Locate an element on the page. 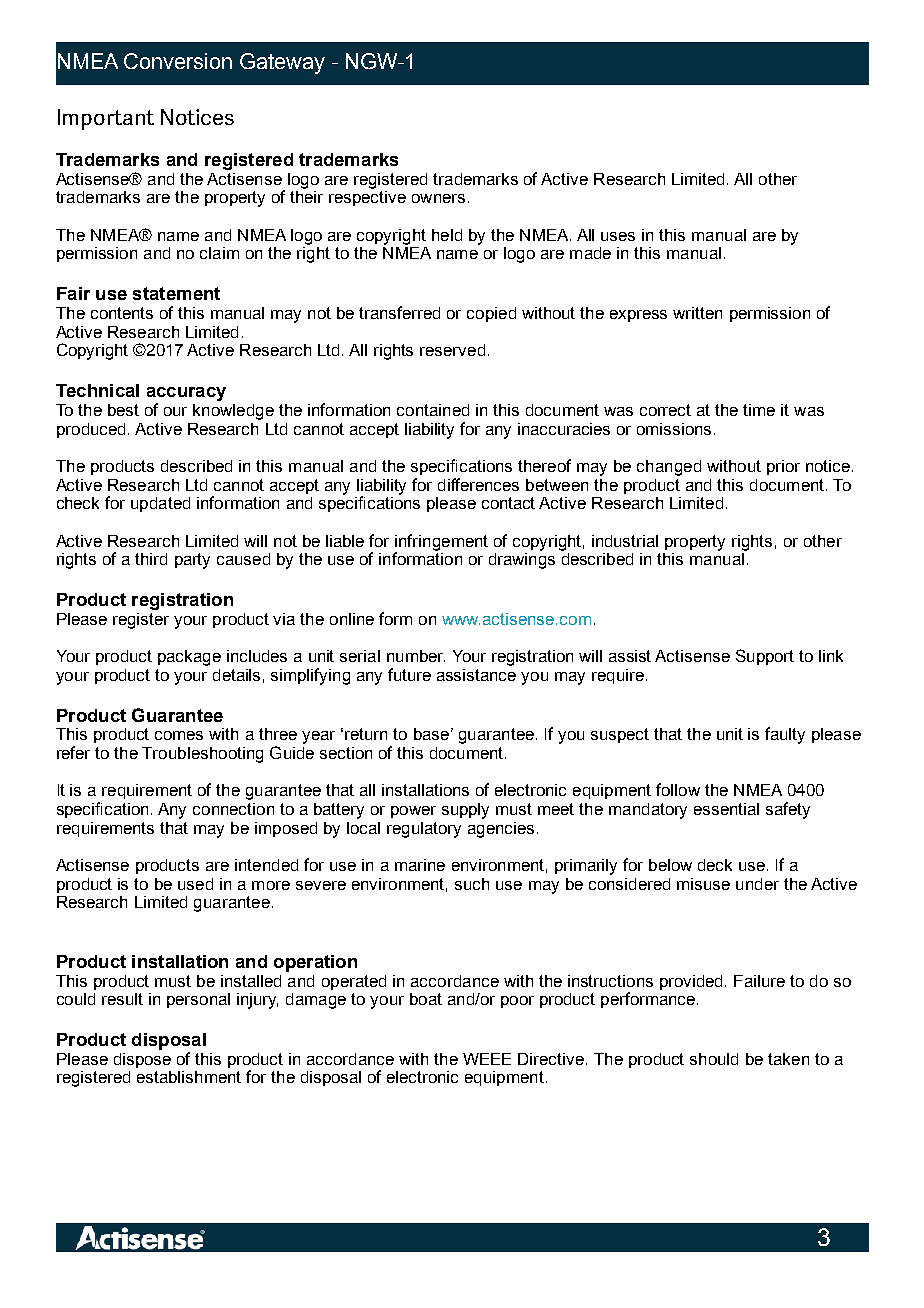  uses is located at coordinates (618, 236).
